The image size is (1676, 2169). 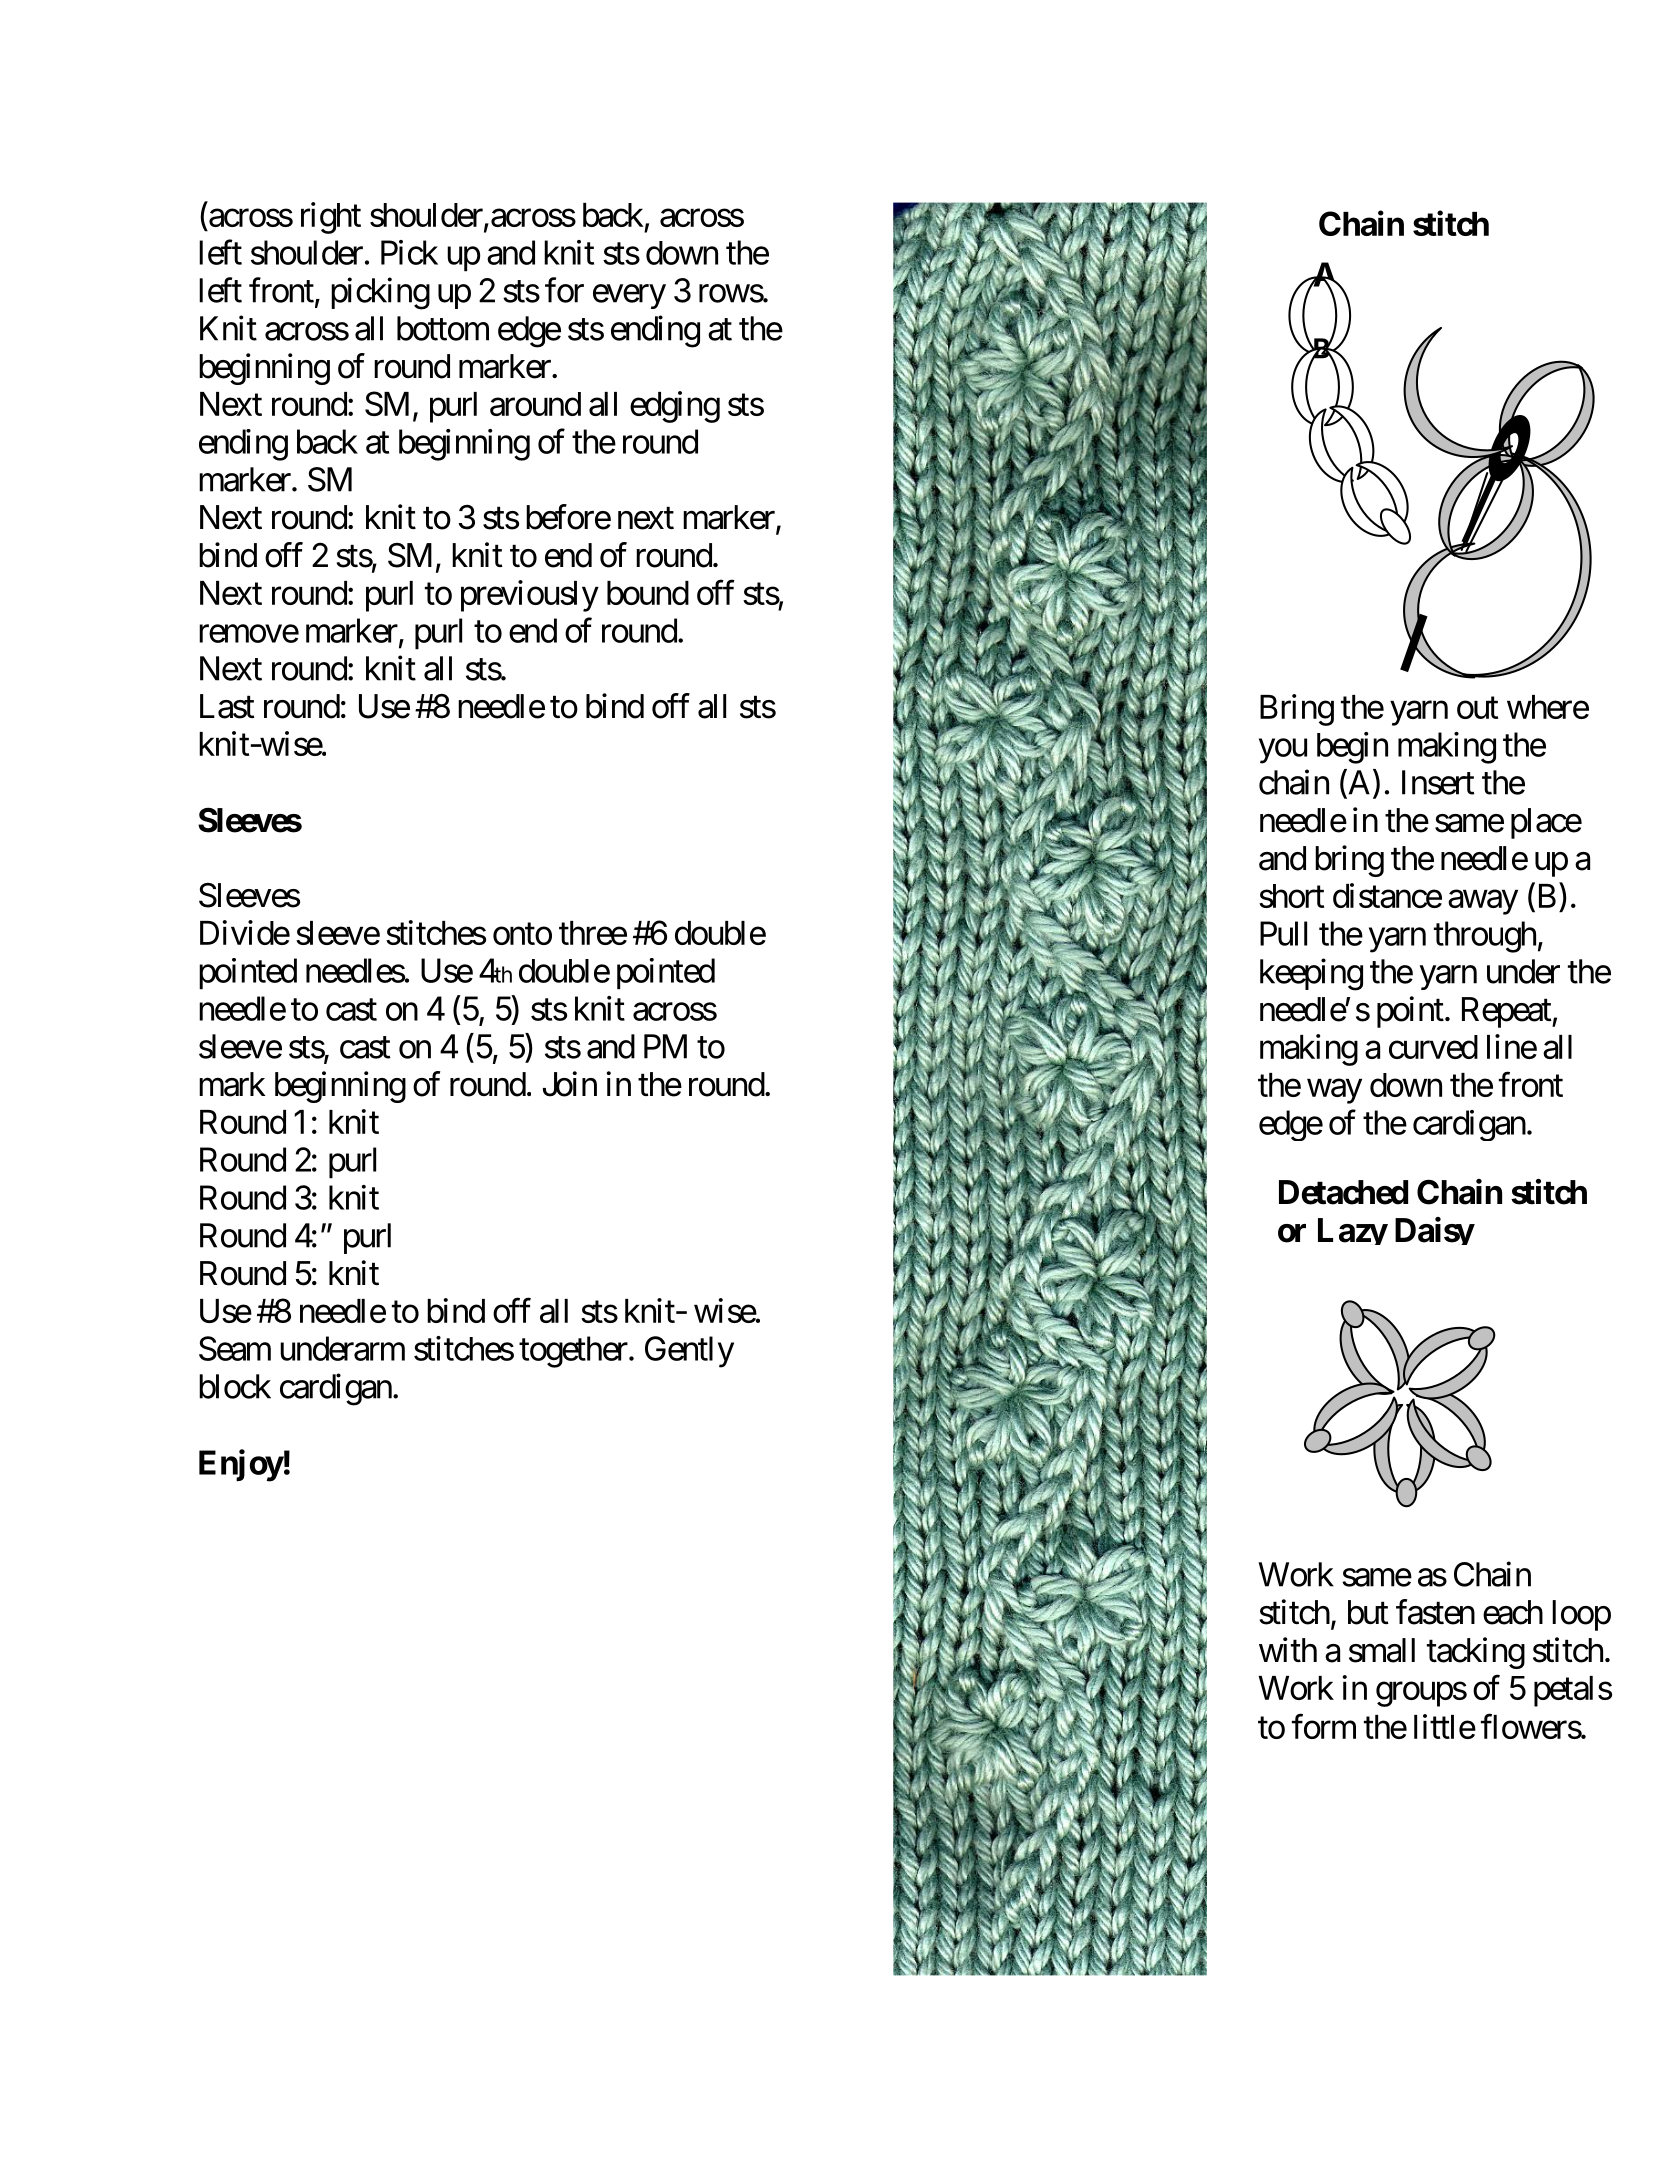 I want to click on Last, so click(x=227, y=706).
